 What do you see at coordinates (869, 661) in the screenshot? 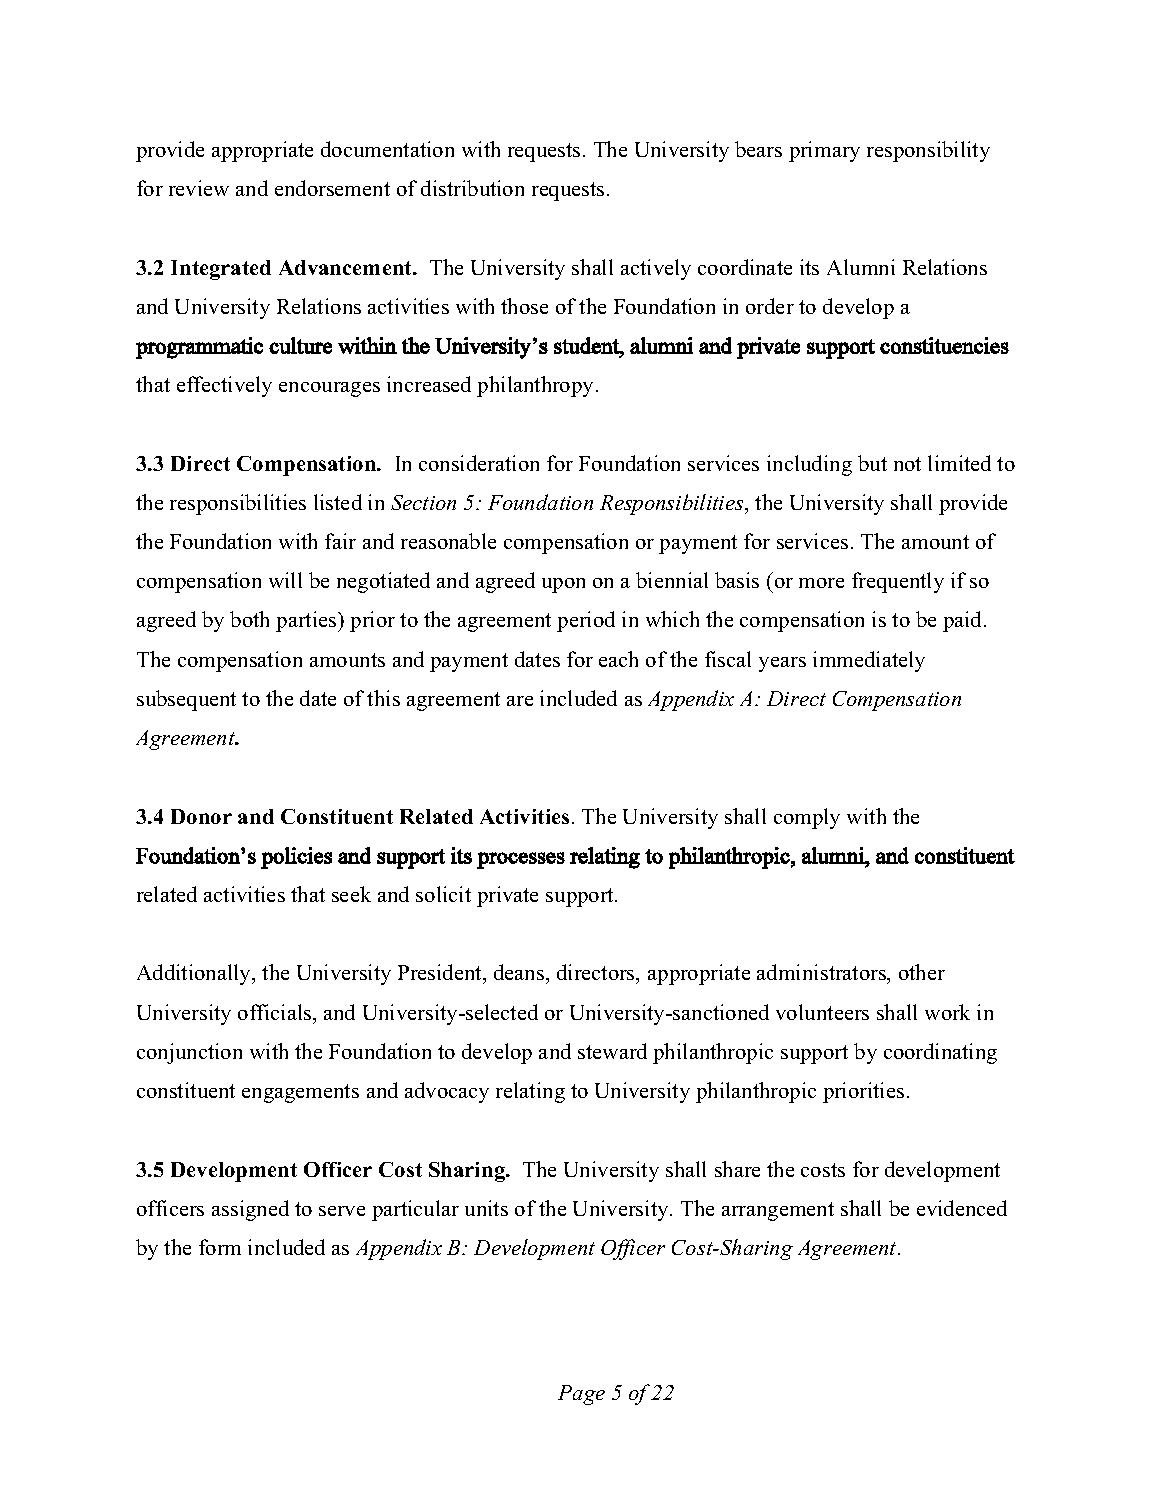
I see `immediately` at bounding box center [869, 661].
